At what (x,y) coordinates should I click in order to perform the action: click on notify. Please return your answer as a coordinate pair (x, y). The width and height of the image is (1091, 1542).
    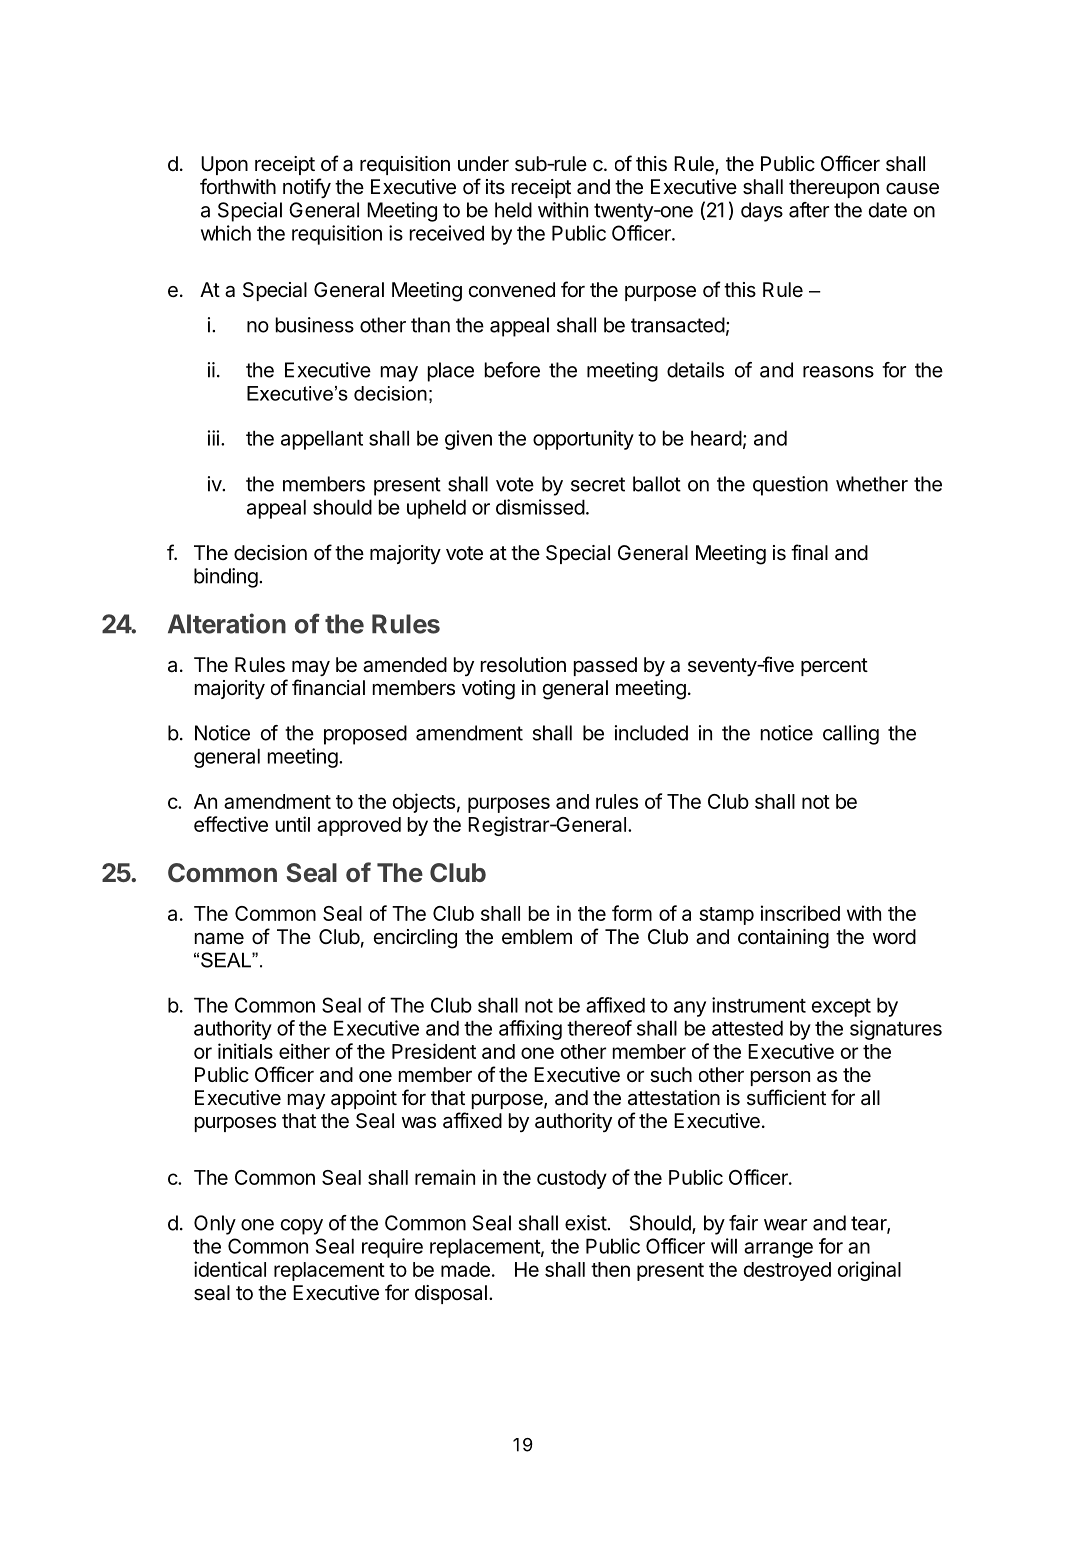
    Looking at the image, I should click on (307, 188).
